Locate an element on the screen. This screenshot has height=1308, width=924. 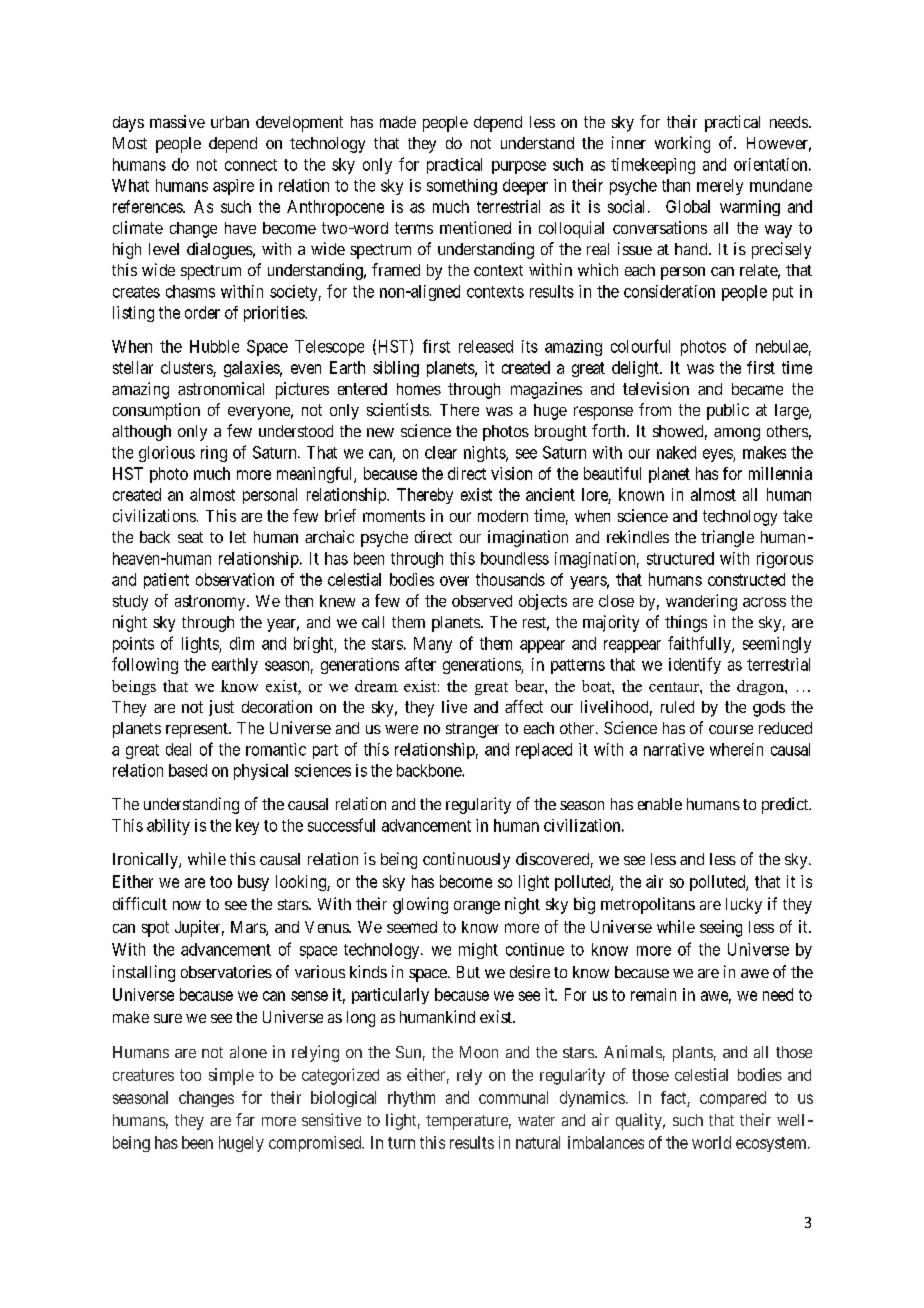
clear is located at coordinates (441, 452).
